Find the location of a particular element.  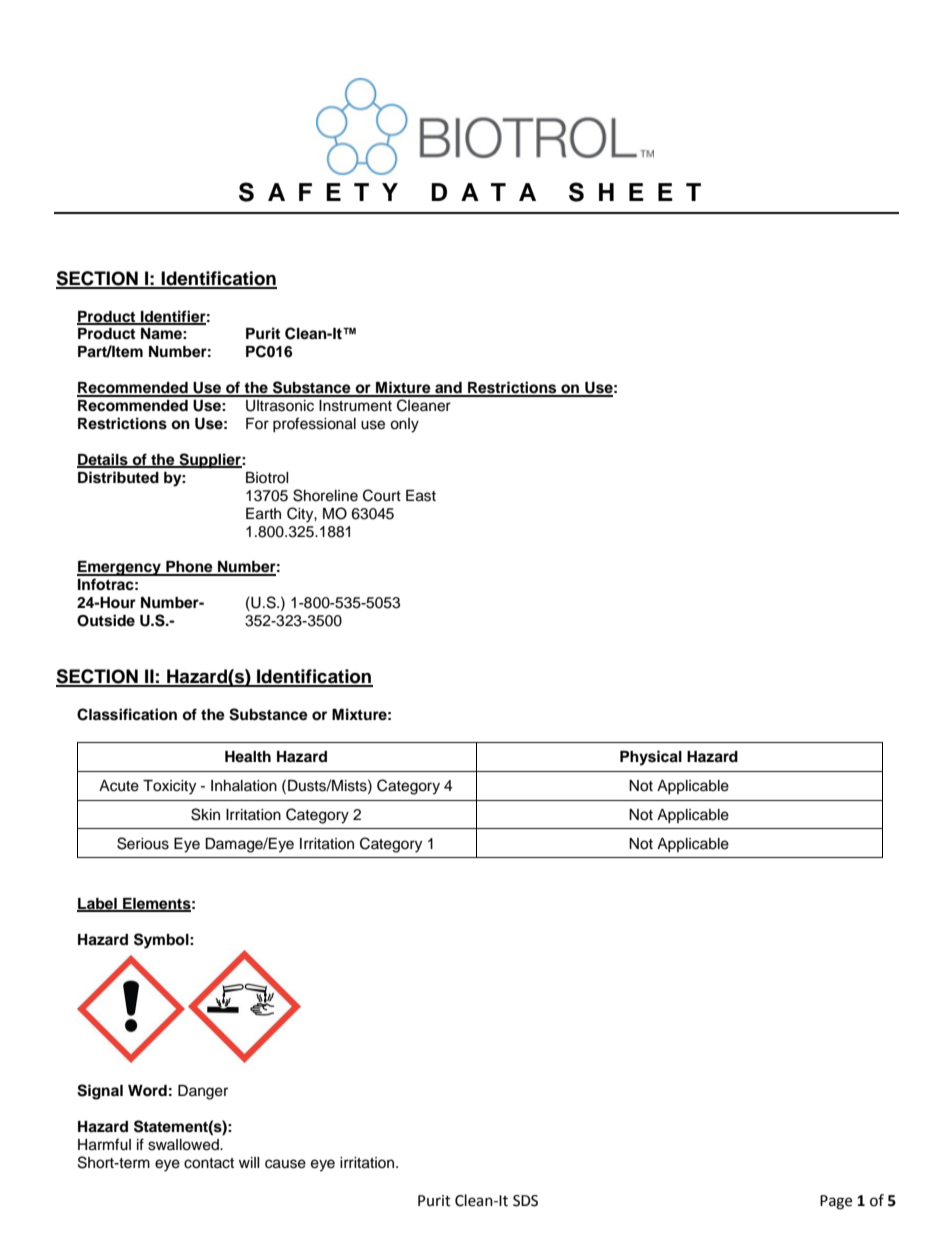

Physical is located at coordinates (651, 758).
